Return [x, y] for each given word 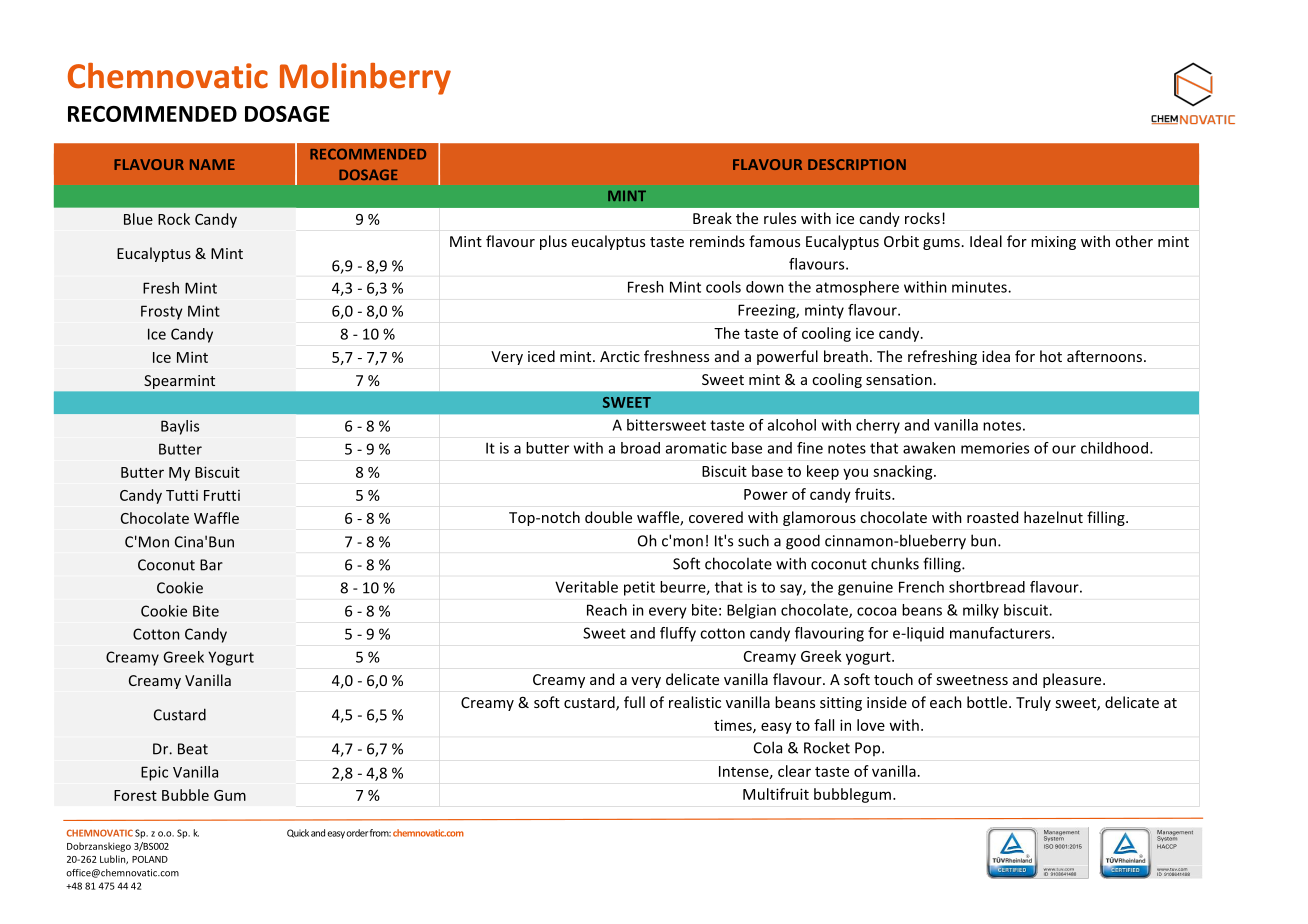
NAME [212, 164]
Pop [869, 749]
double [608, 517]
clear [794, 771]
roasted [992, 517]
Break [712, 218]
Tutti [182, 495]
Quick [298, 833]
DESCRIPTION [857, 164]
